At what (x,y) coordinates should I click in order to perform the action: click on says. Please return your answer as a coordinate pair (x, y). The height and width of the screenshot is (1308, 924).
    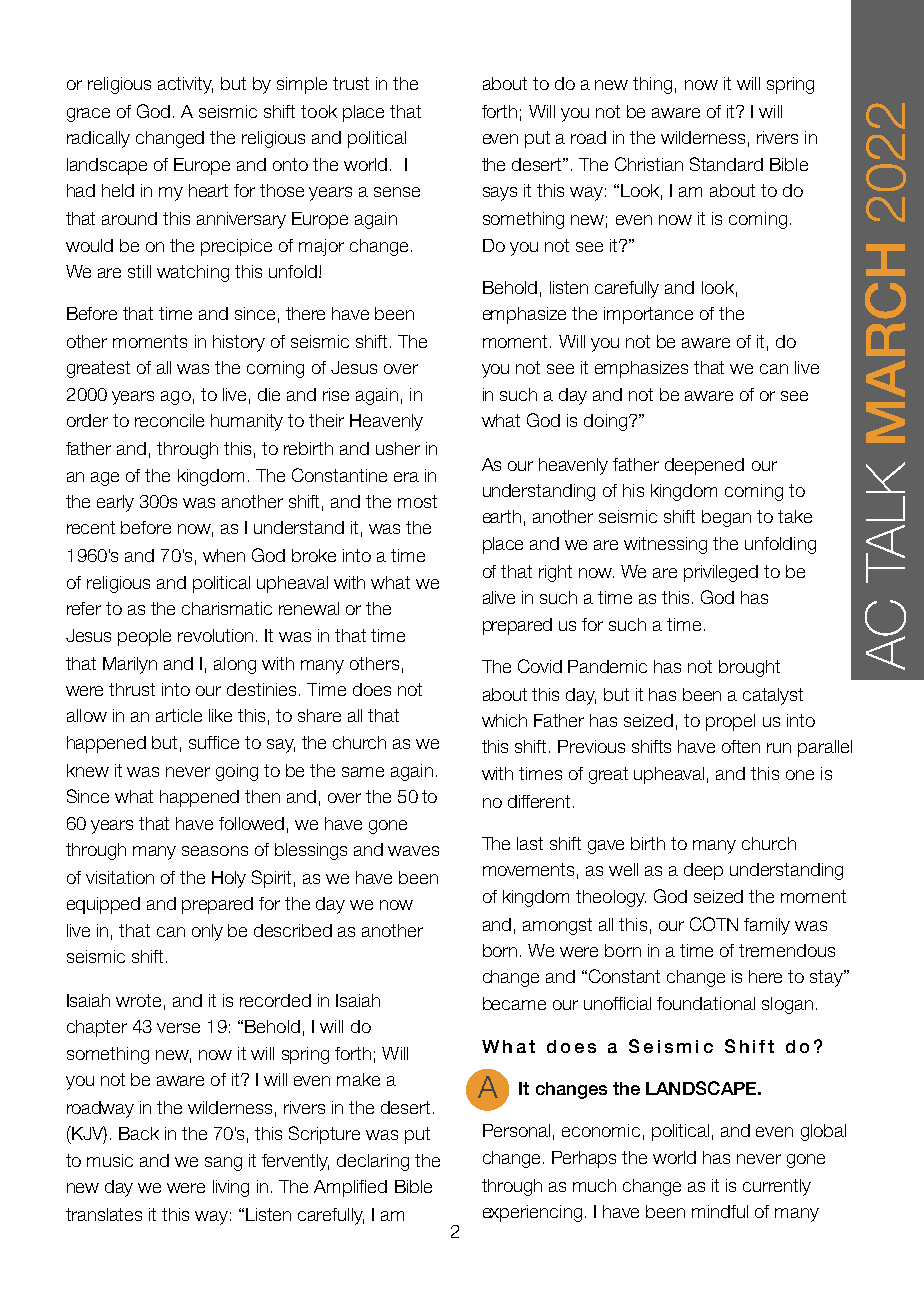
    Looking at the image, I should click on (500, 194).
